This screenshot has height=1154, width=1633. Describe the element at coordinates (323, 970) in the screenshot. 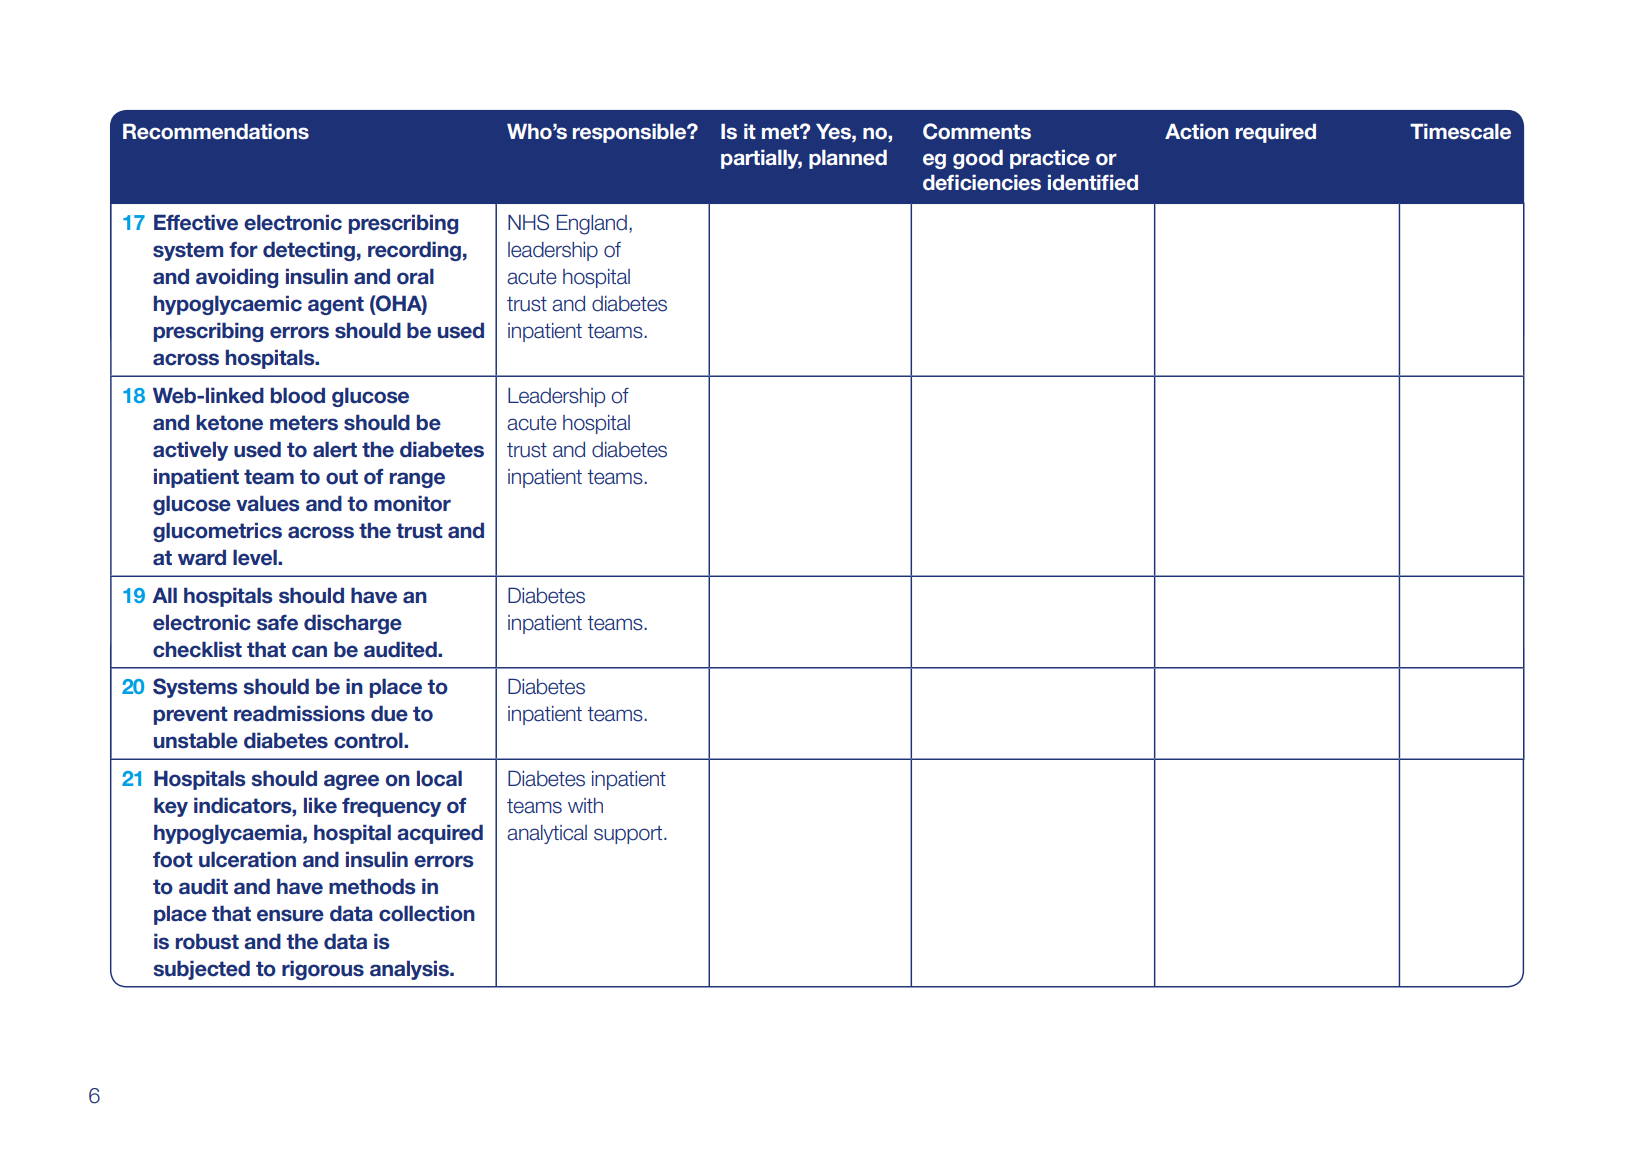

I see `rigorous` at that location.
